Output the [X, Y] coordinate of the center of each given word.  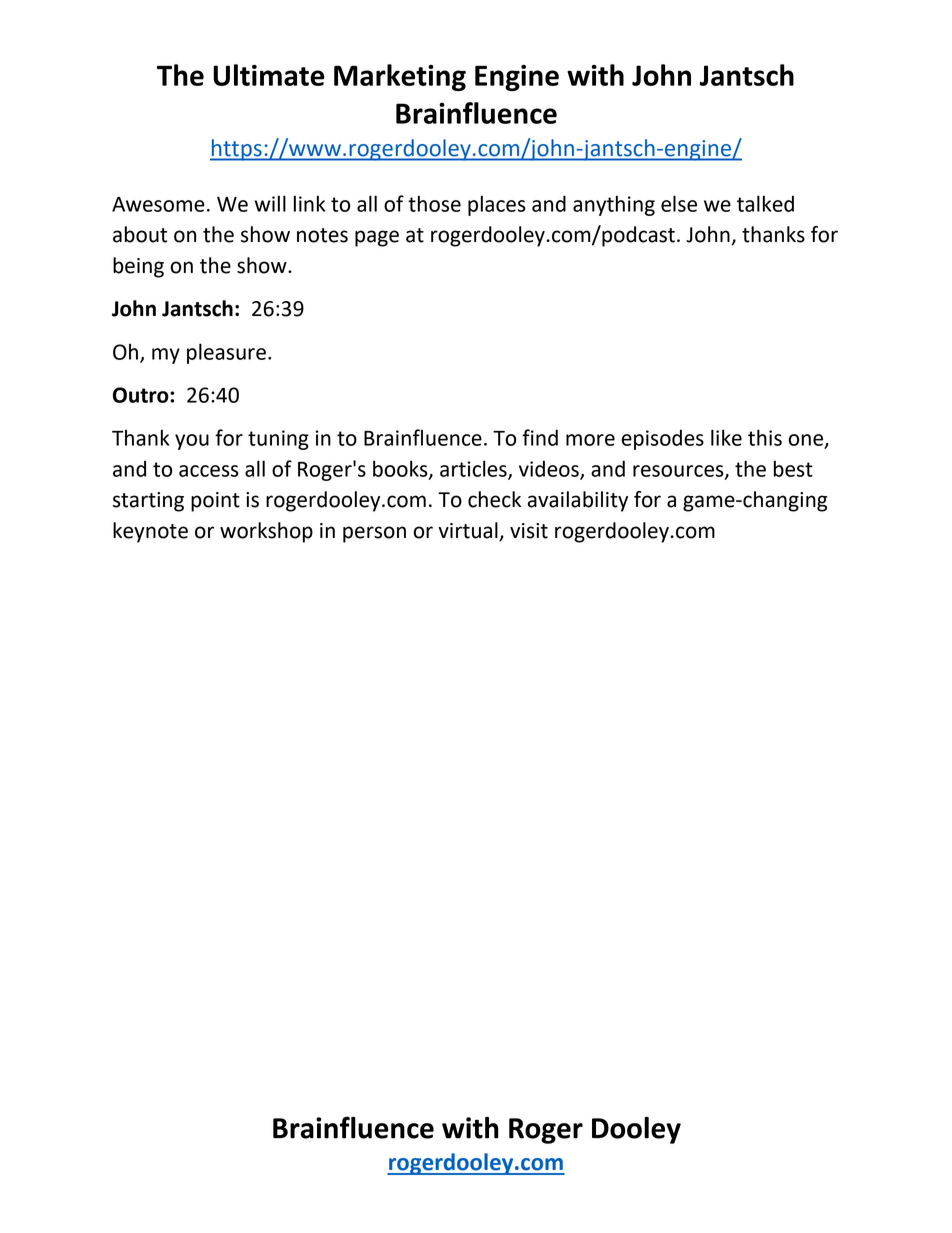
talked [765, 203]
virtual [469, 531]
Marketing [400, 77]
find [540, 437]
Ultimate [269, 75]
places [497, 205]
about [140, 234]
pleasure [226, 353]
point [215, 502]
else [679, 203]
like [726, 437]
